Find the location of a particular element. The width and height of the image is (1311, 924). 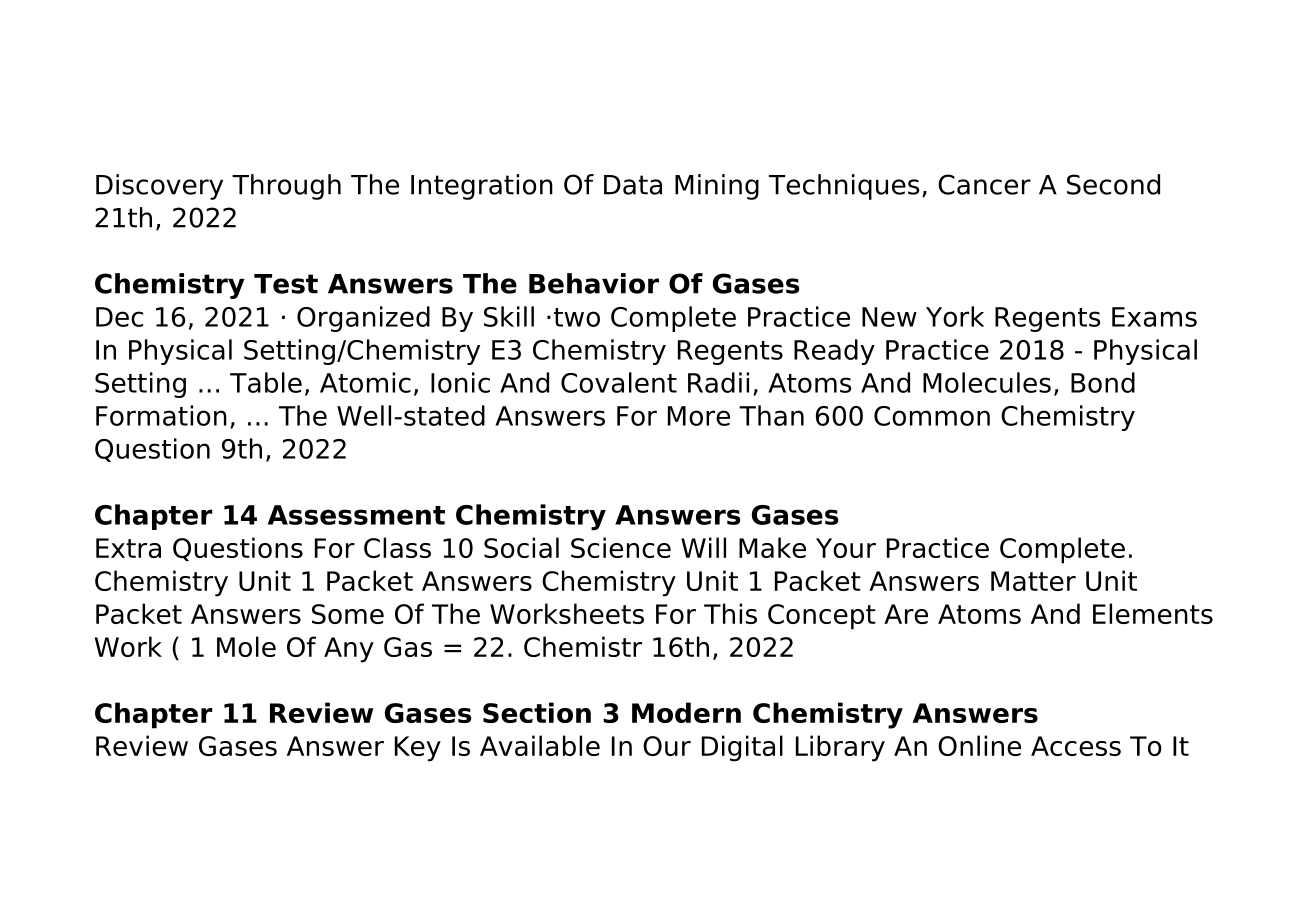

Cancer is located at coordinates (984, 184).
